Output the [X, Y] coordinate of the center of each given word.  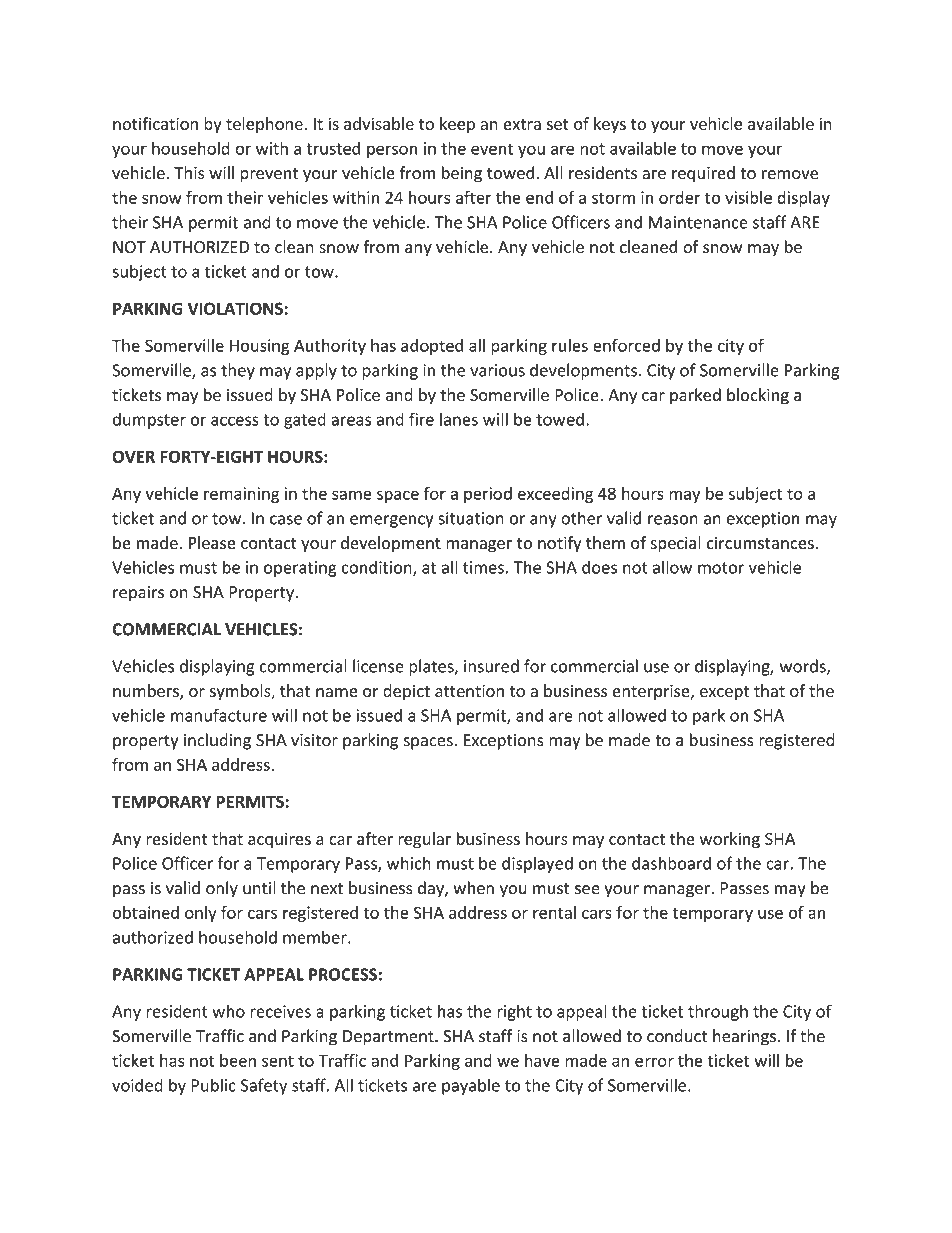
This [189, 172]
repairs [138, 594]
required [703, 174]
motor [721, 568]
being [462, 174]
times [483, 567]
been [238, 1060]
